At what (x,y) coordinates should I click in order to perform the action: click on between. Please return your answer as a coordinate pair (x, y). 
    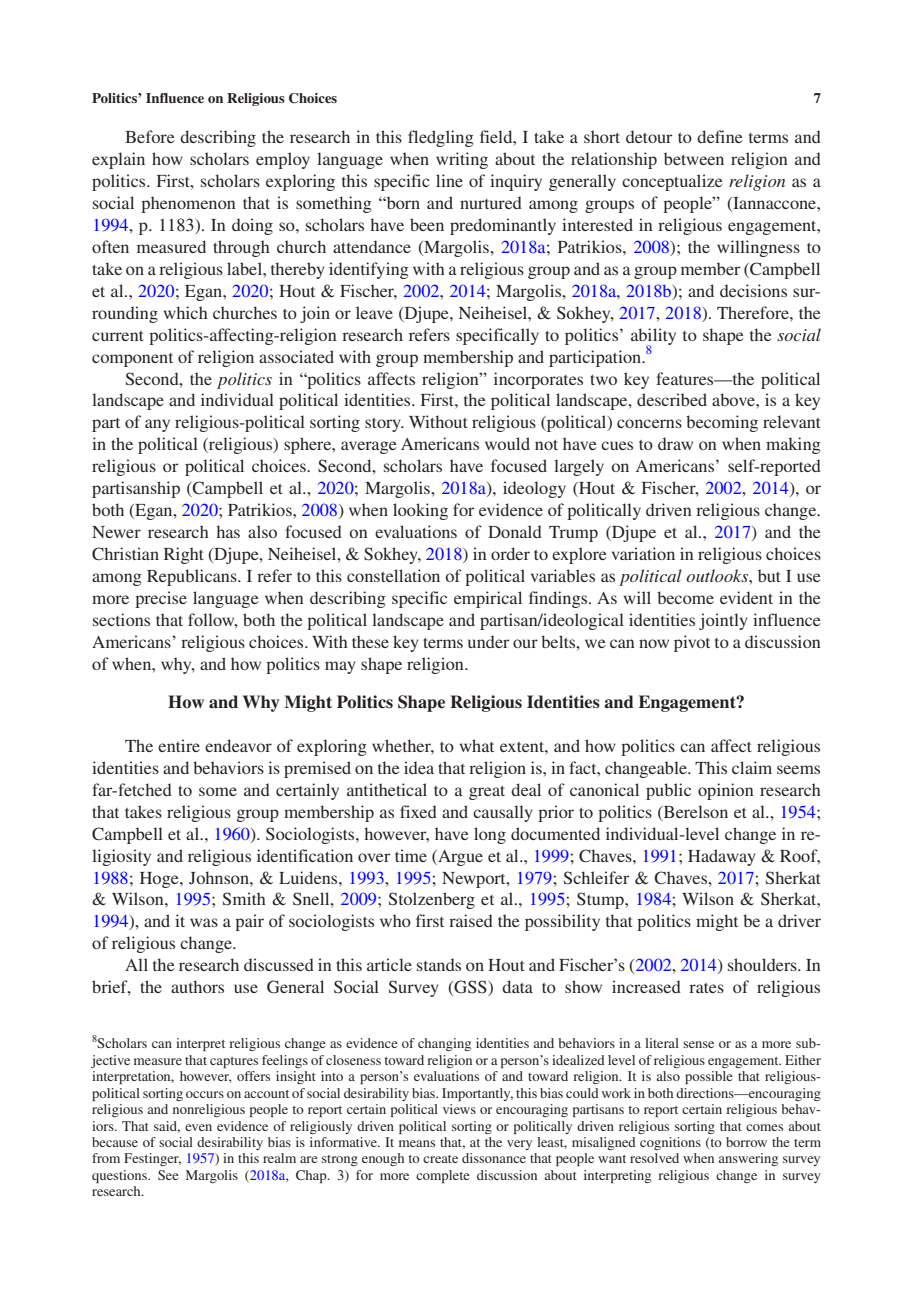
    Looking at the image, I should click on (694, 158).
